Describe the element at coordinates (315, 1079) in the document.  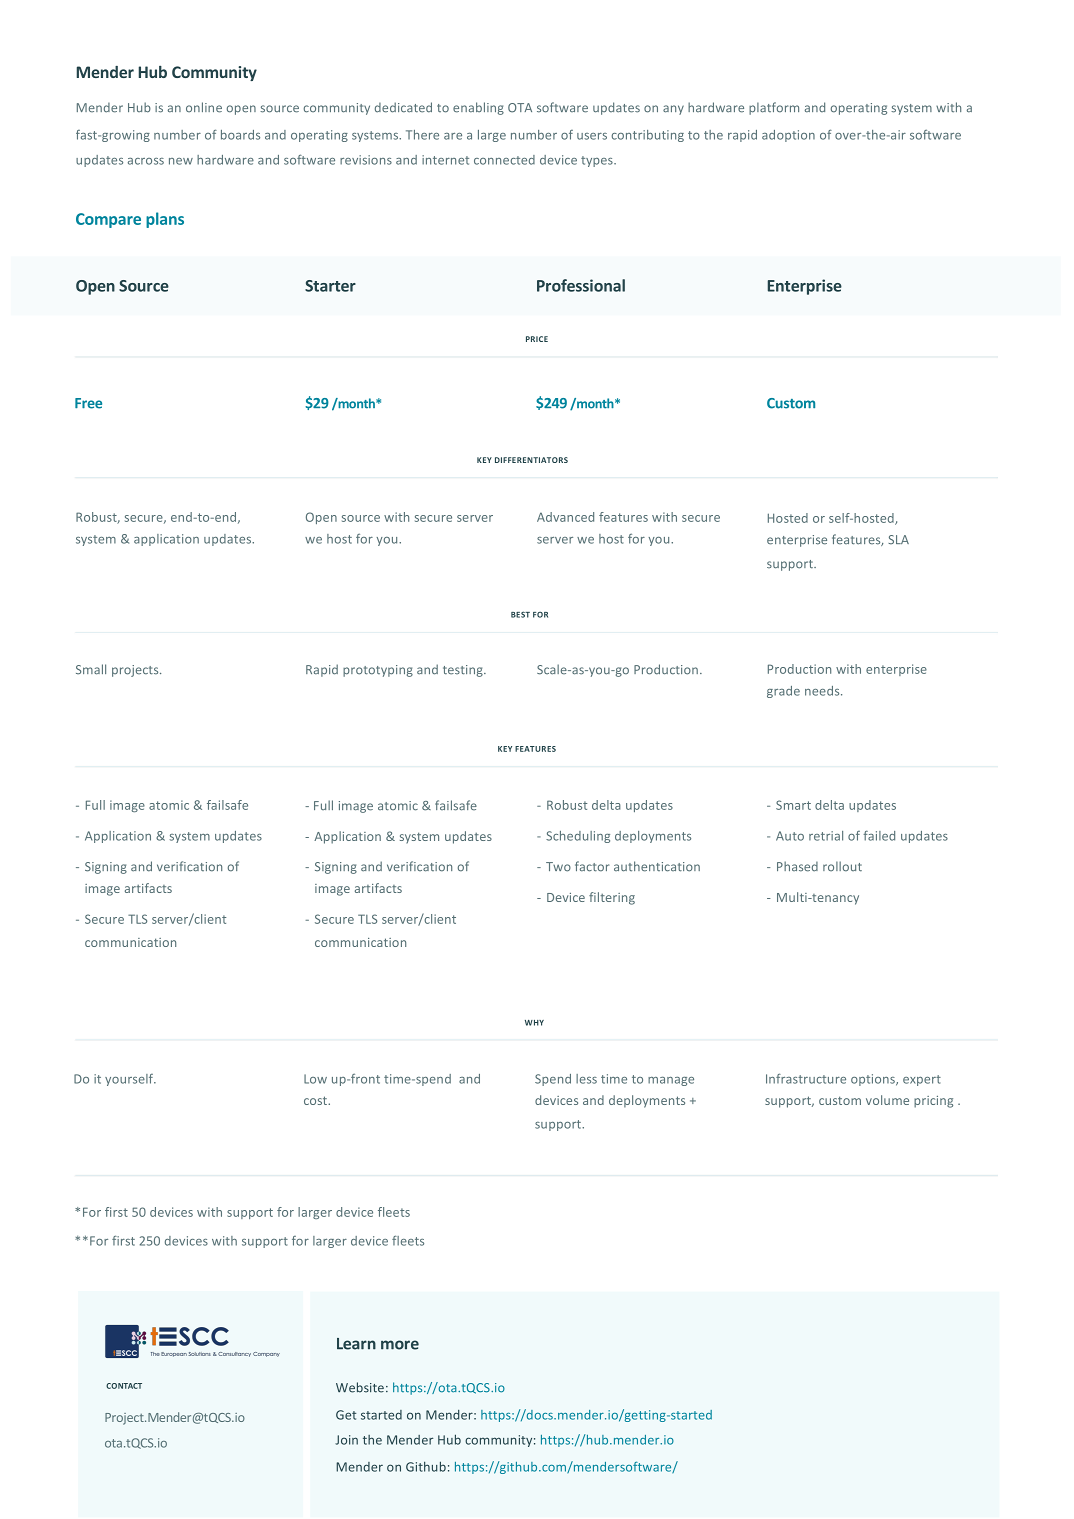
I see `Low` at that location.
